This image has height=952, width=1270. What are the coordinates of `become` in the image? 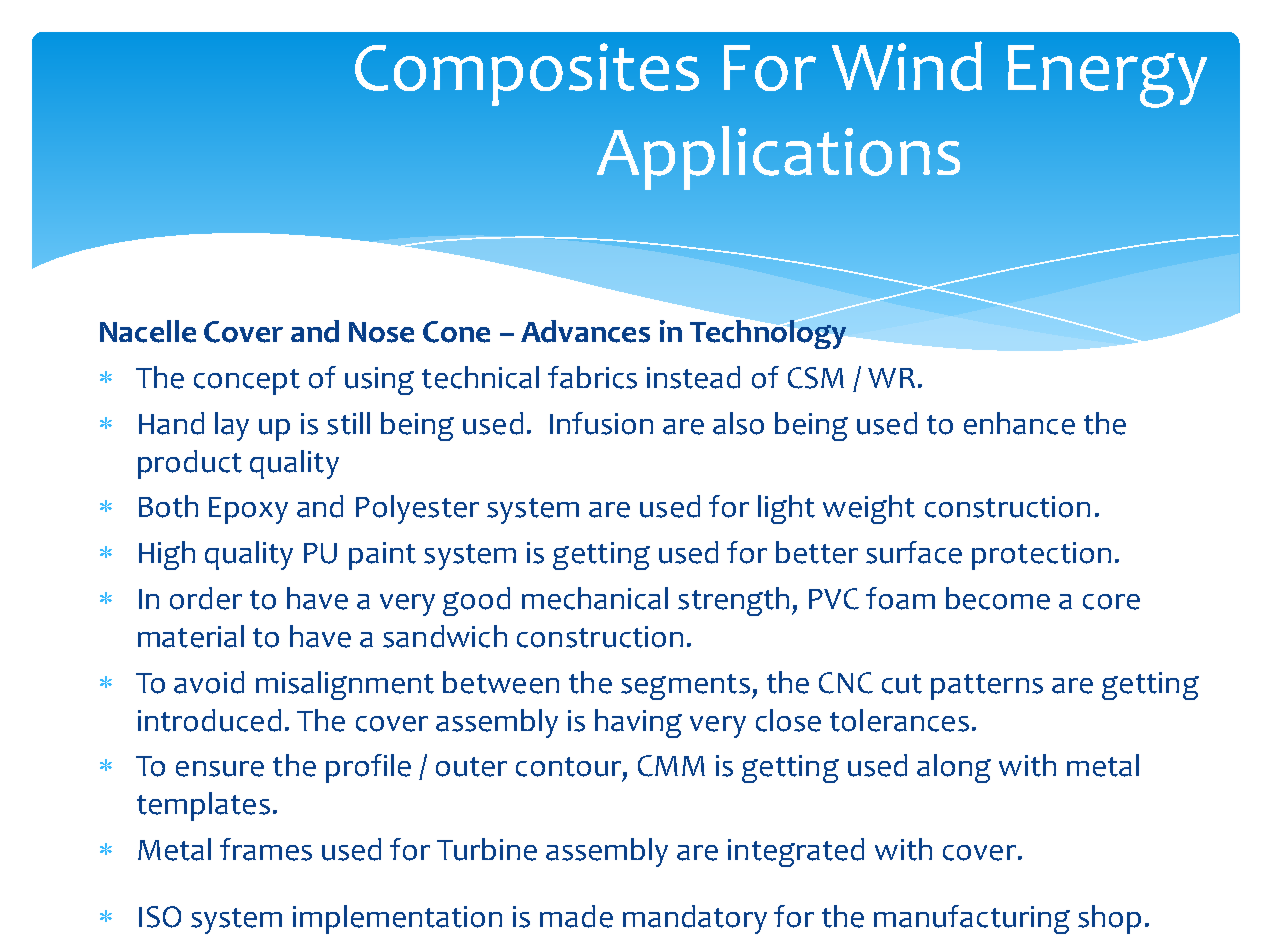 It's located at (998, 598).
